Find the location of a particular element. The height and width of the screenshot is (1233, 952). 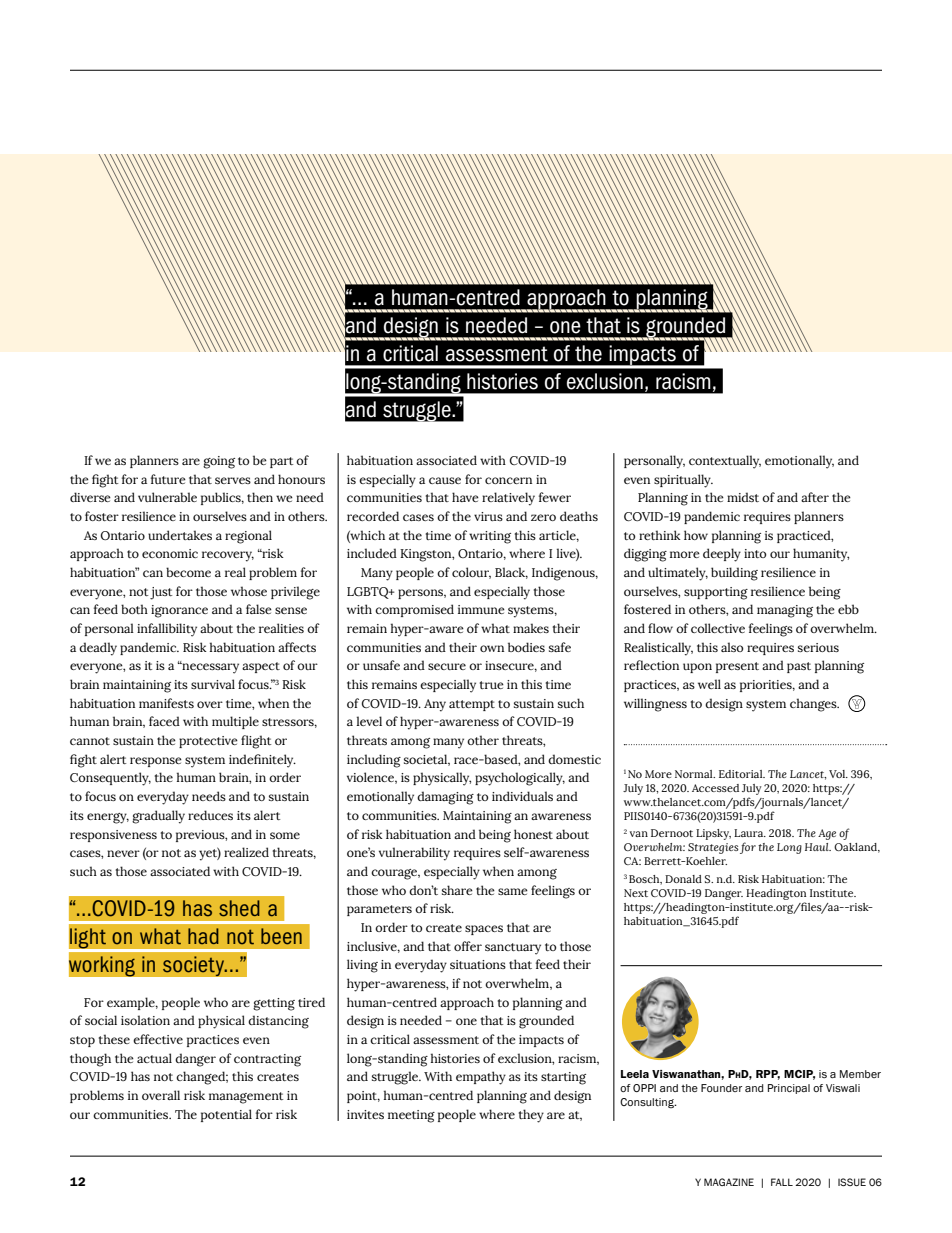

future is located at coordinates (168, 479).
